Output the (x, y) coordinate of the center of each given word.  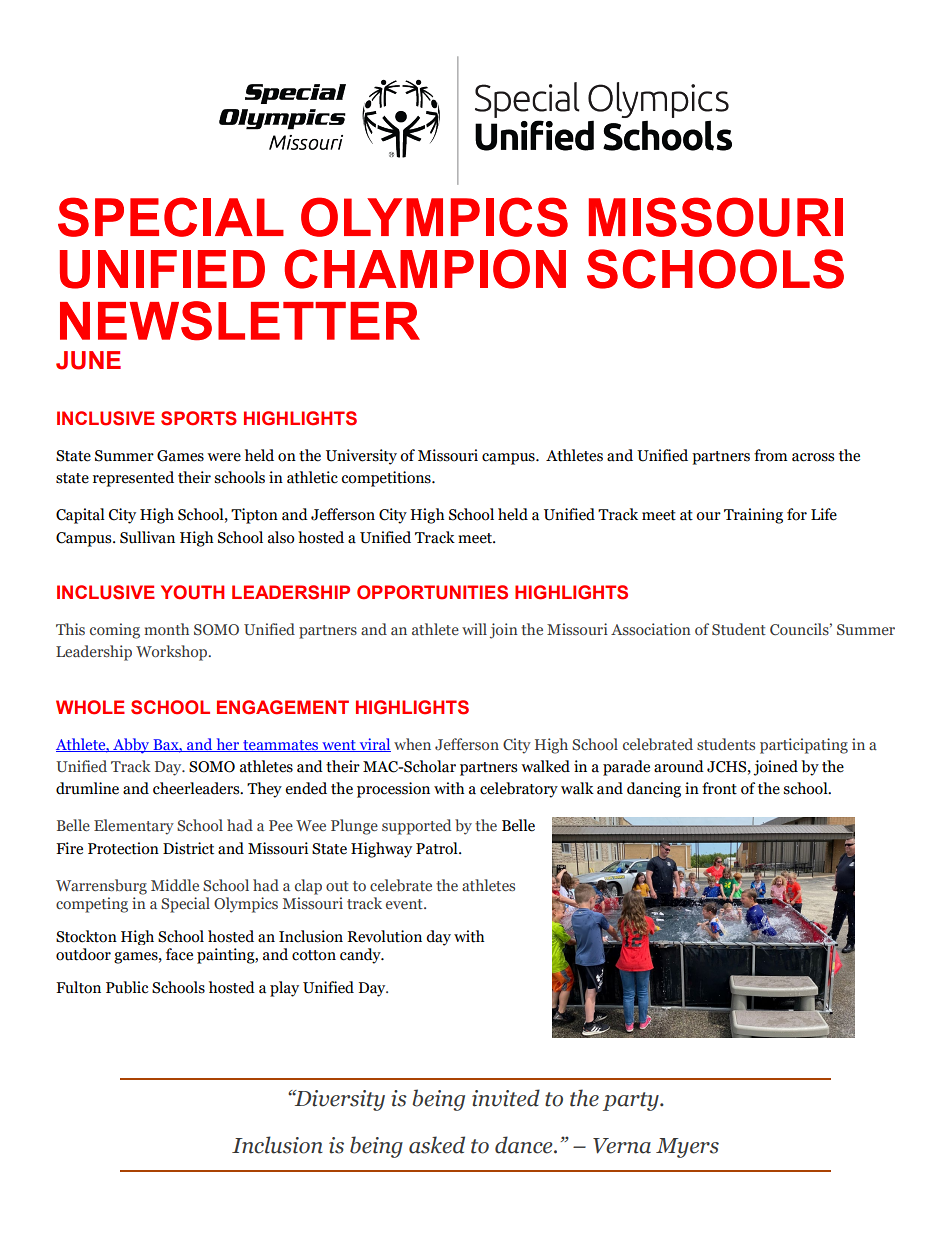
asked (437, 1145)
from (771, 455)
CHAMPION (425, 269)
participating (804, 746)
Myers (687, 1148)
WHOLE (90, 707)
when (412, 744)
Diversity (338, 1100)
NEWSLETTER (240, 321)
